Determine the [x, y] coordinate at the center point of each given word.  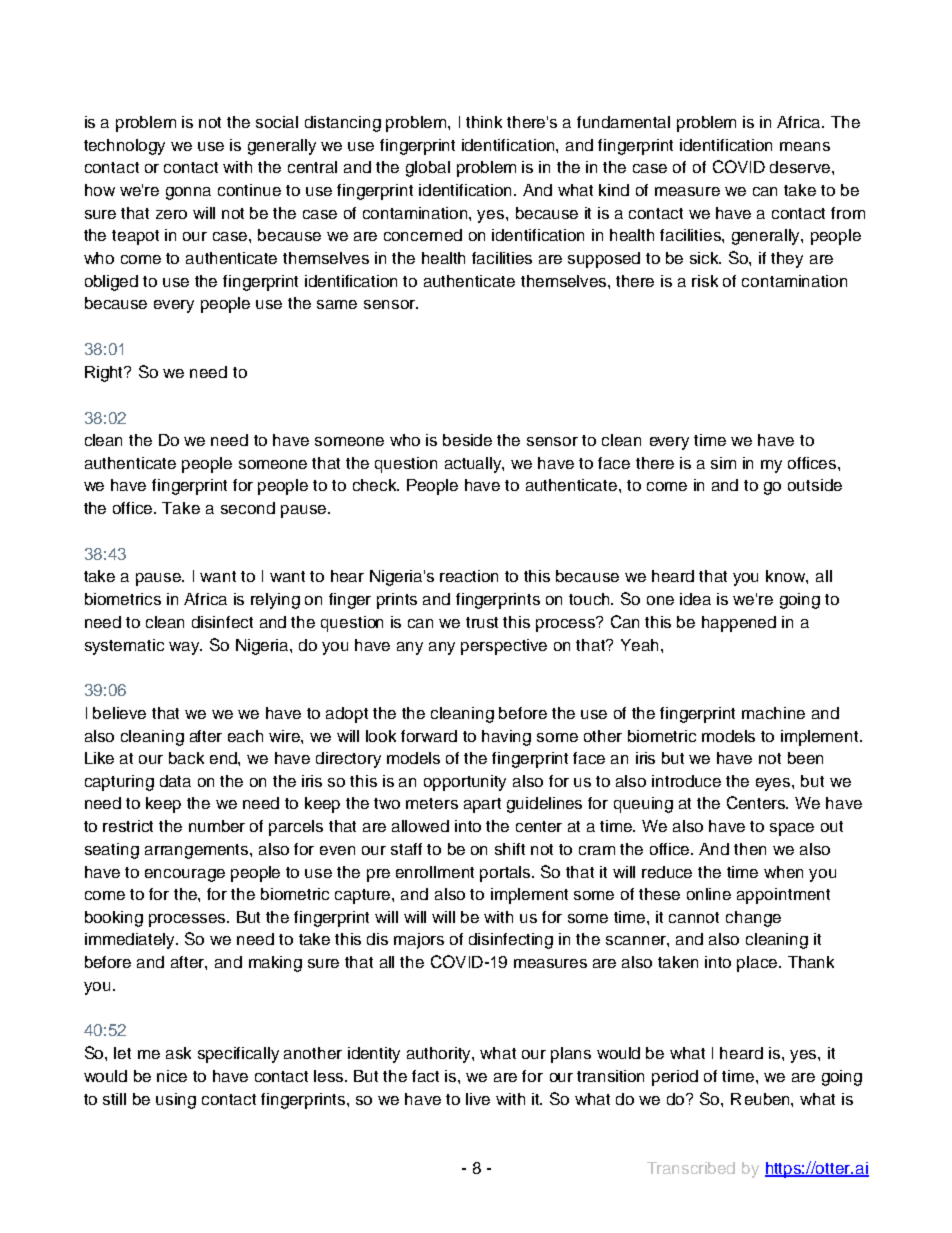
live [478, 1099]
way [185, 648]
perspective [504, 647]
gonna [188, 193]
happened [739, 624]
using [176, 1101]
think [484, 122]
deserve [801, 167]
